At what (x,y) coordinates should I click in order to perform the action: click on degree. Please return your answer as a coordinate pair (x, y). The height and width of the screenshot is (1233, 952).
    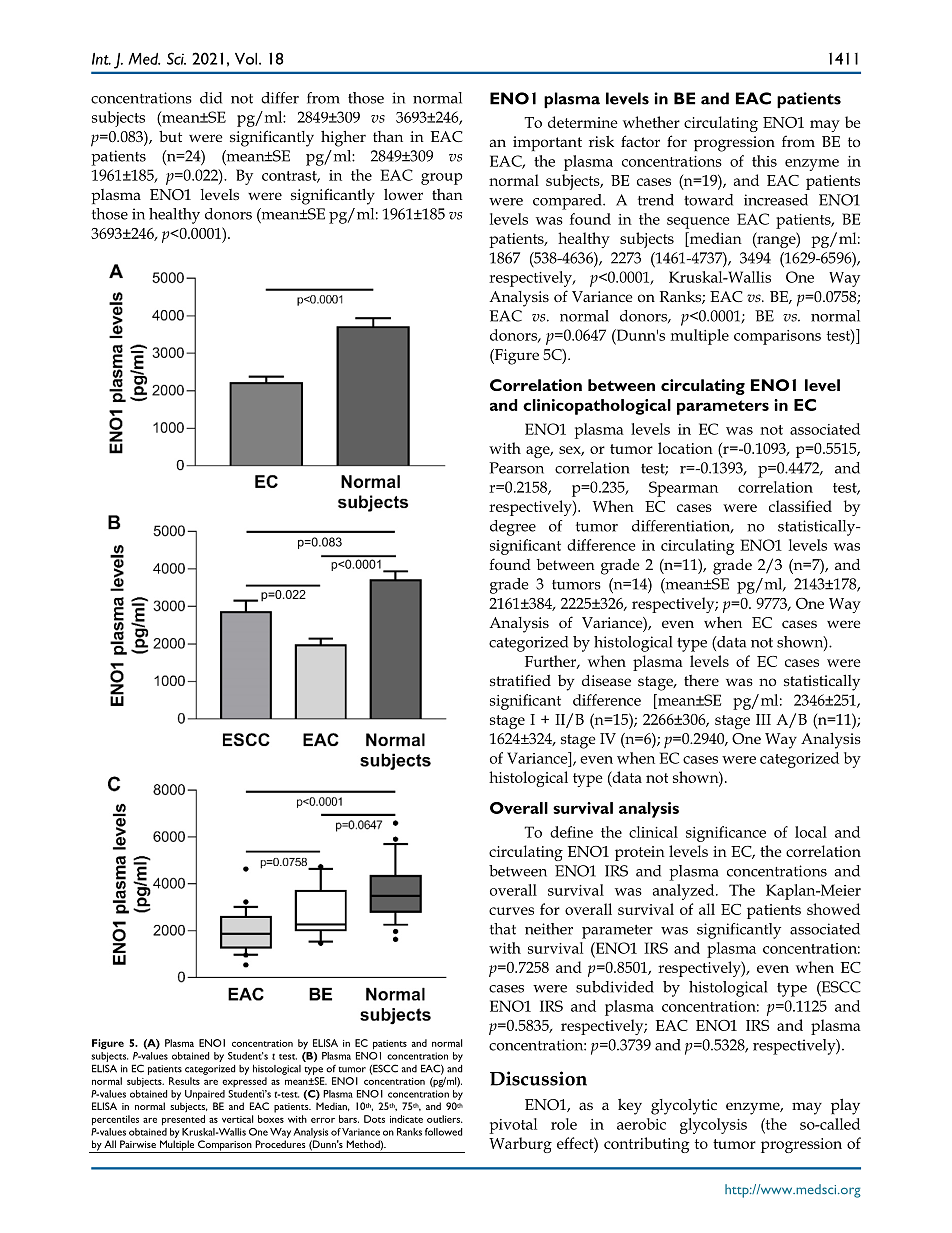
    Looking at the image, I should click on (513, 528).
